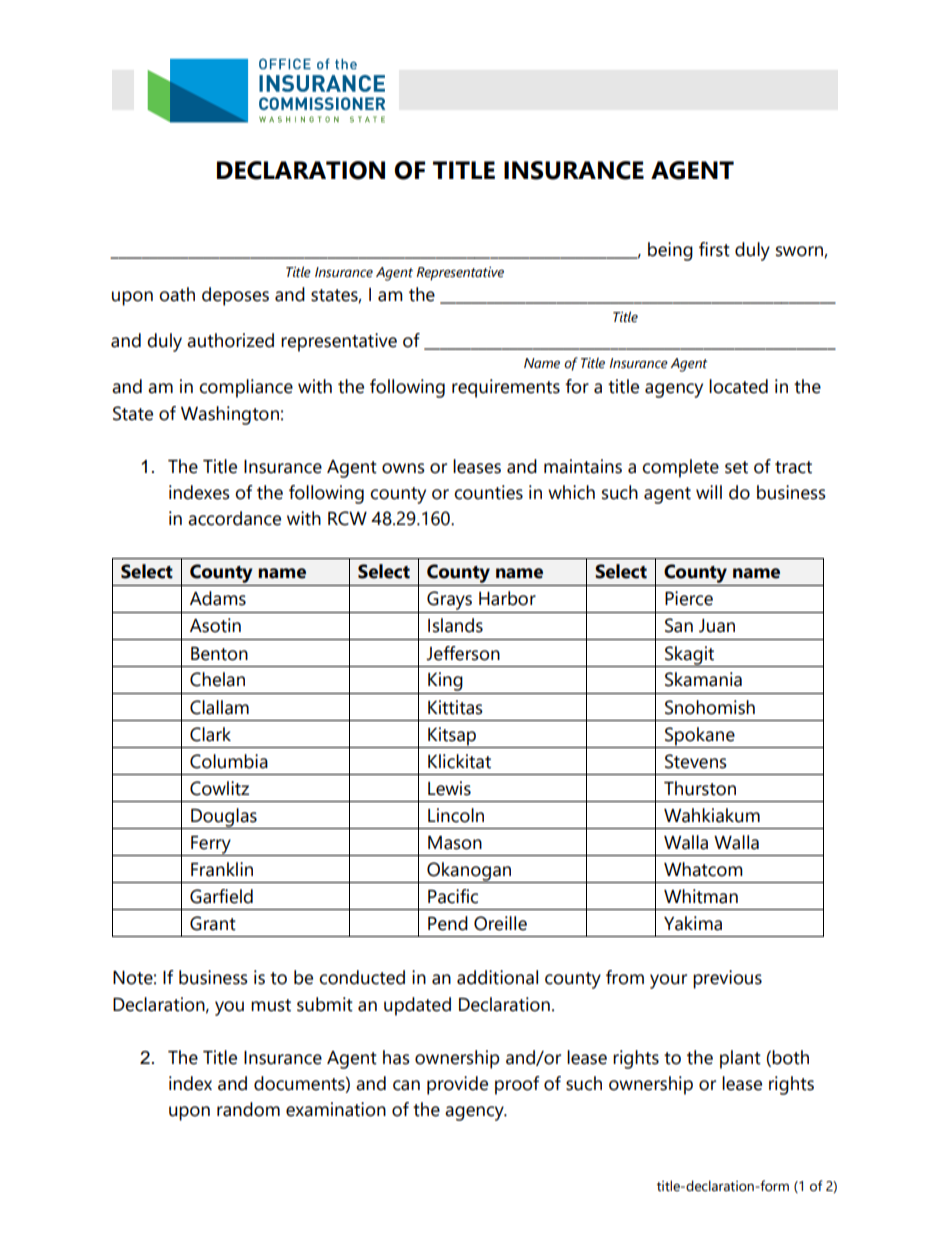 The height and width of the screenshot is (1233, 952). What do you see at coordinates (700, 788) in the screenshot?
I see `Thurston` at bounding box center [700, 788].
